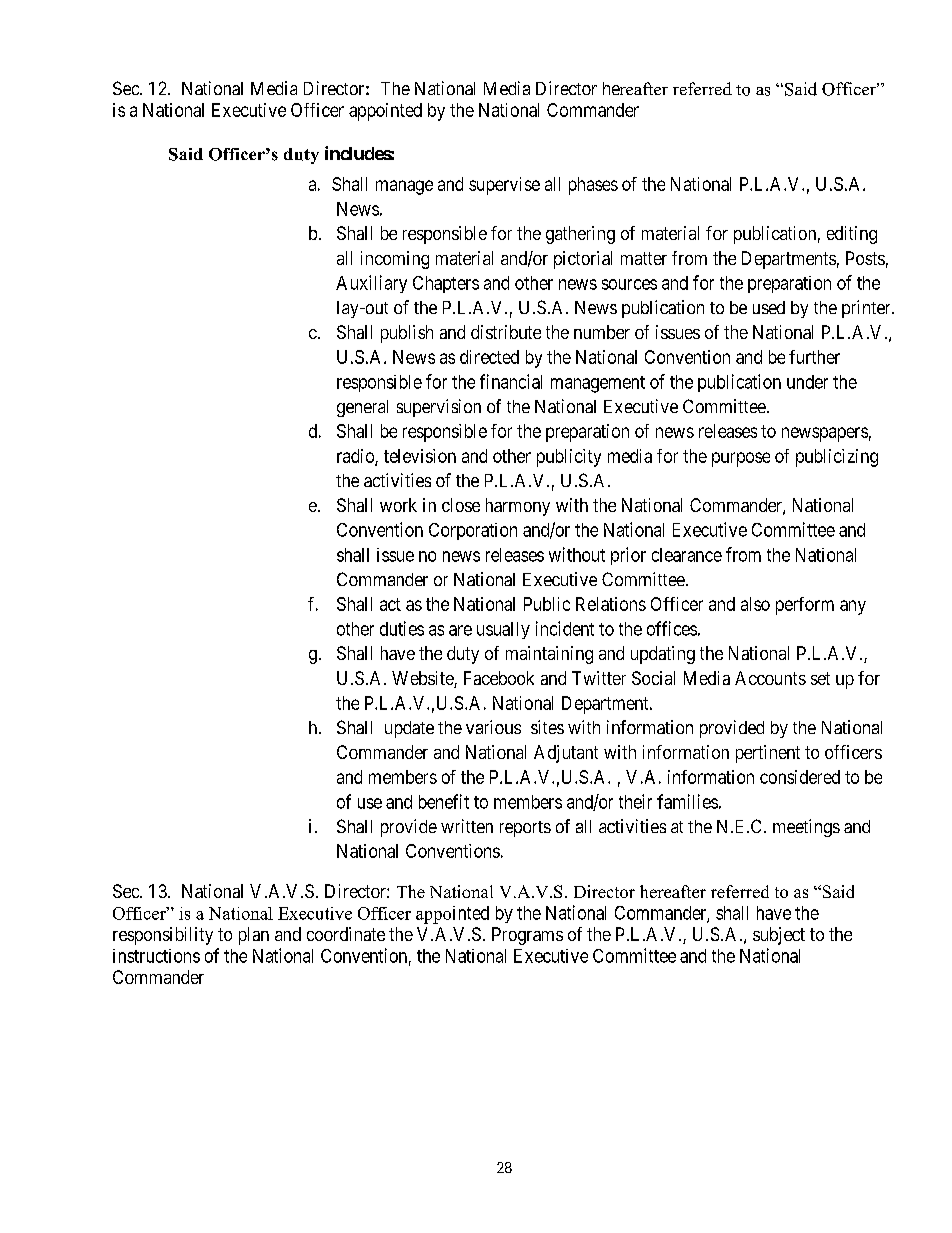 Image resolution: width=952 pixels, height=1233 pixels. Describe the element at coordinates (741, 459) in the document. I see `purpose` at that location.
